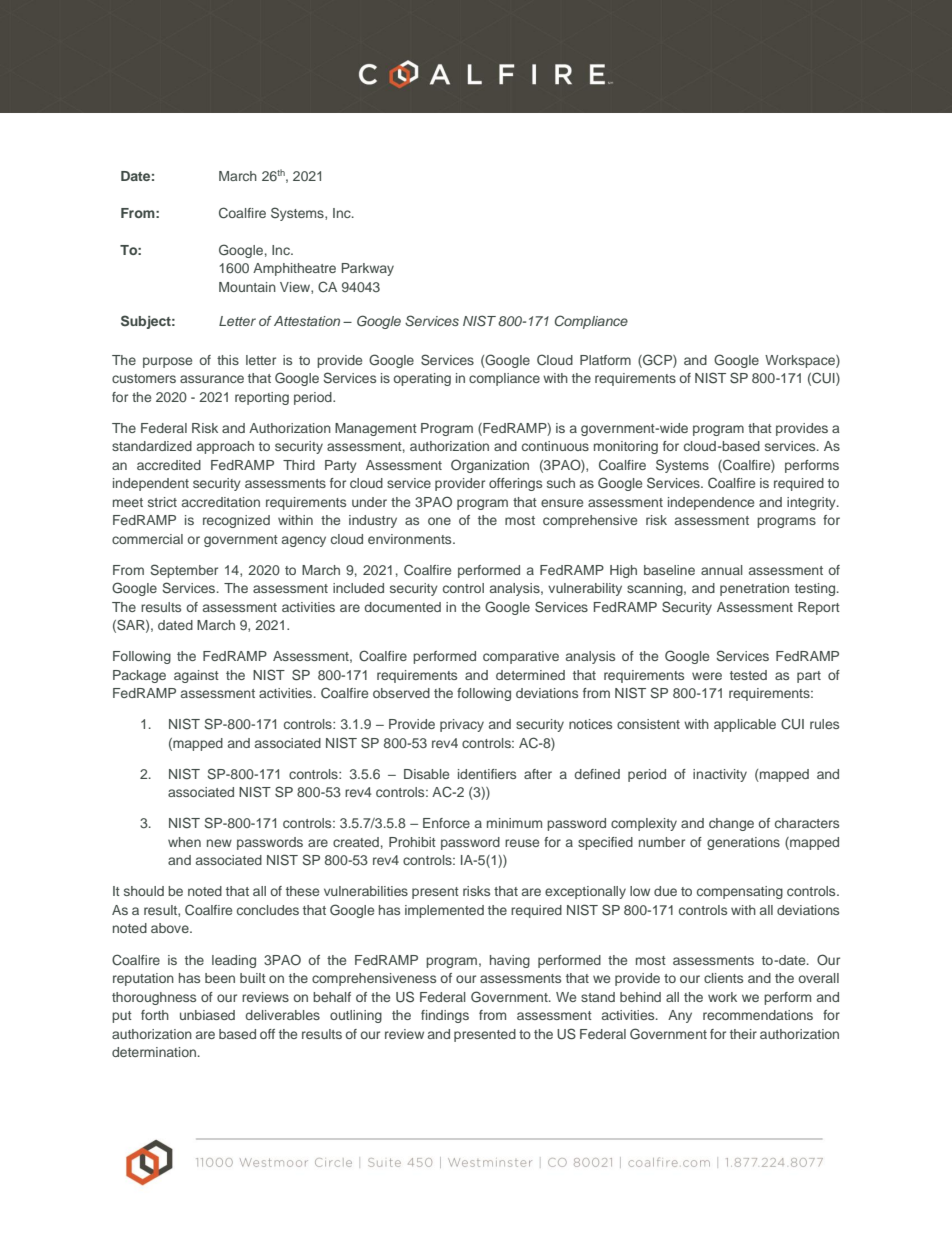 This screenshot has width=952, height=1233. Describe the element at coordinates (521, 657) in the screenshot. I see `comparative` at that location.
